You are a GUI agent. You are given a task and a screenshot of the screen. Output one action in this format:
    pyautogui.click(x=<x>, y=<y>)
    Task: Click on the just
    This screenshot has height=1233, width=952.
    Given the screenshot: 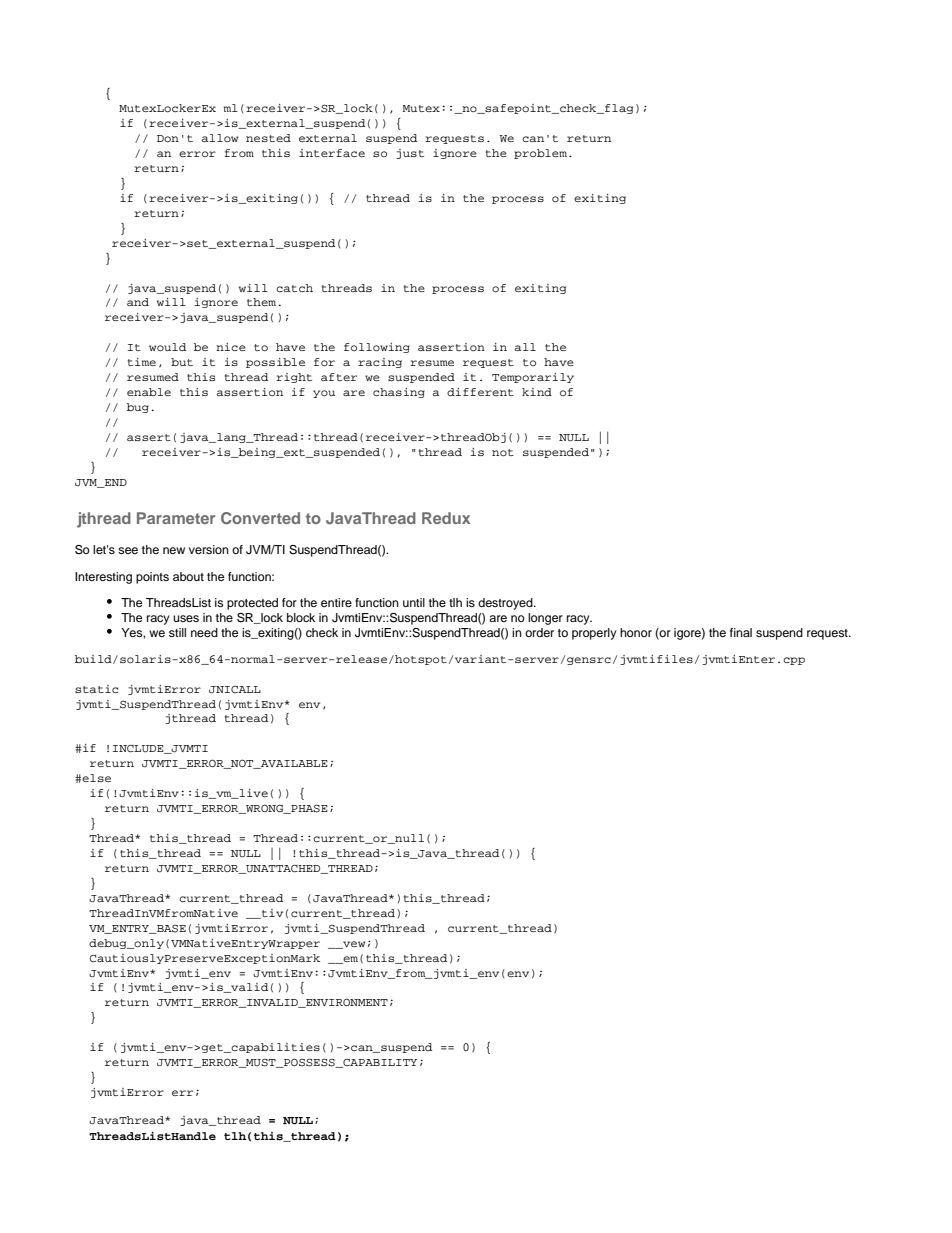 What is the action you would take?
    pyautogui.click(x=410, y=154)
